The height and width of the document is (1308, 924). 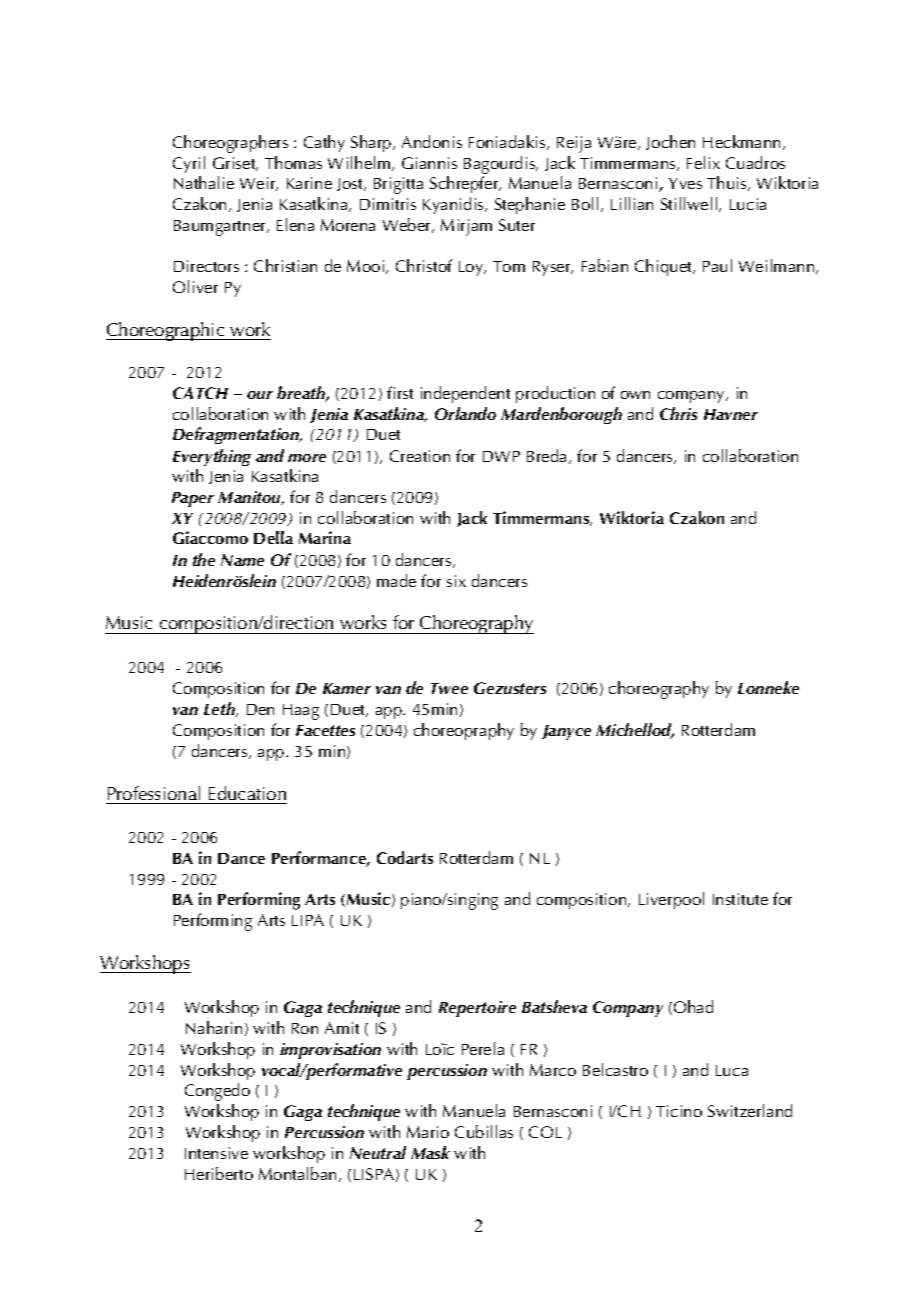 I want to click on Nathalie, so click(x=204, y=182).
